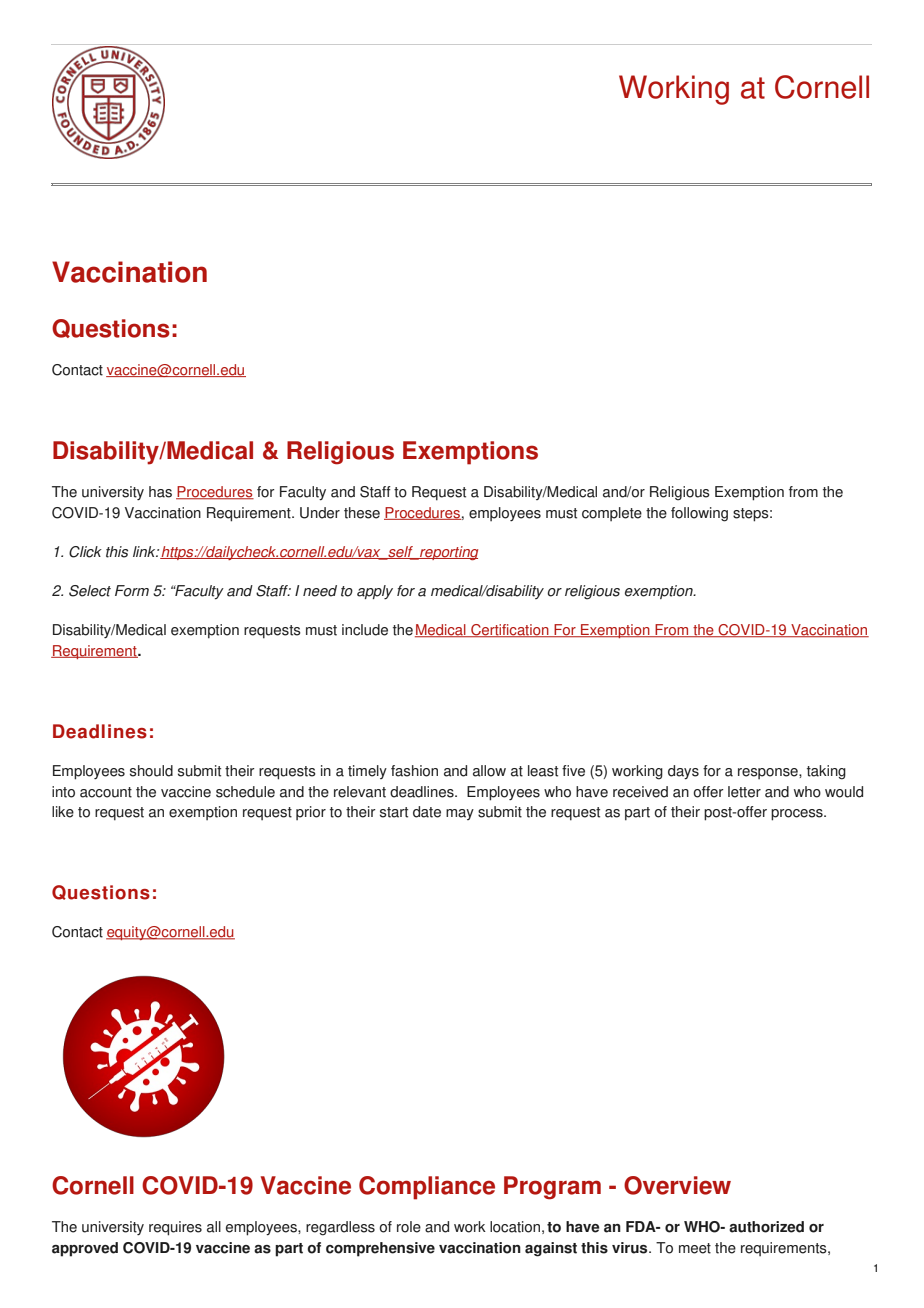 The width and height of the document is (924, 1308). I want to click on response, so click(769, 773).
